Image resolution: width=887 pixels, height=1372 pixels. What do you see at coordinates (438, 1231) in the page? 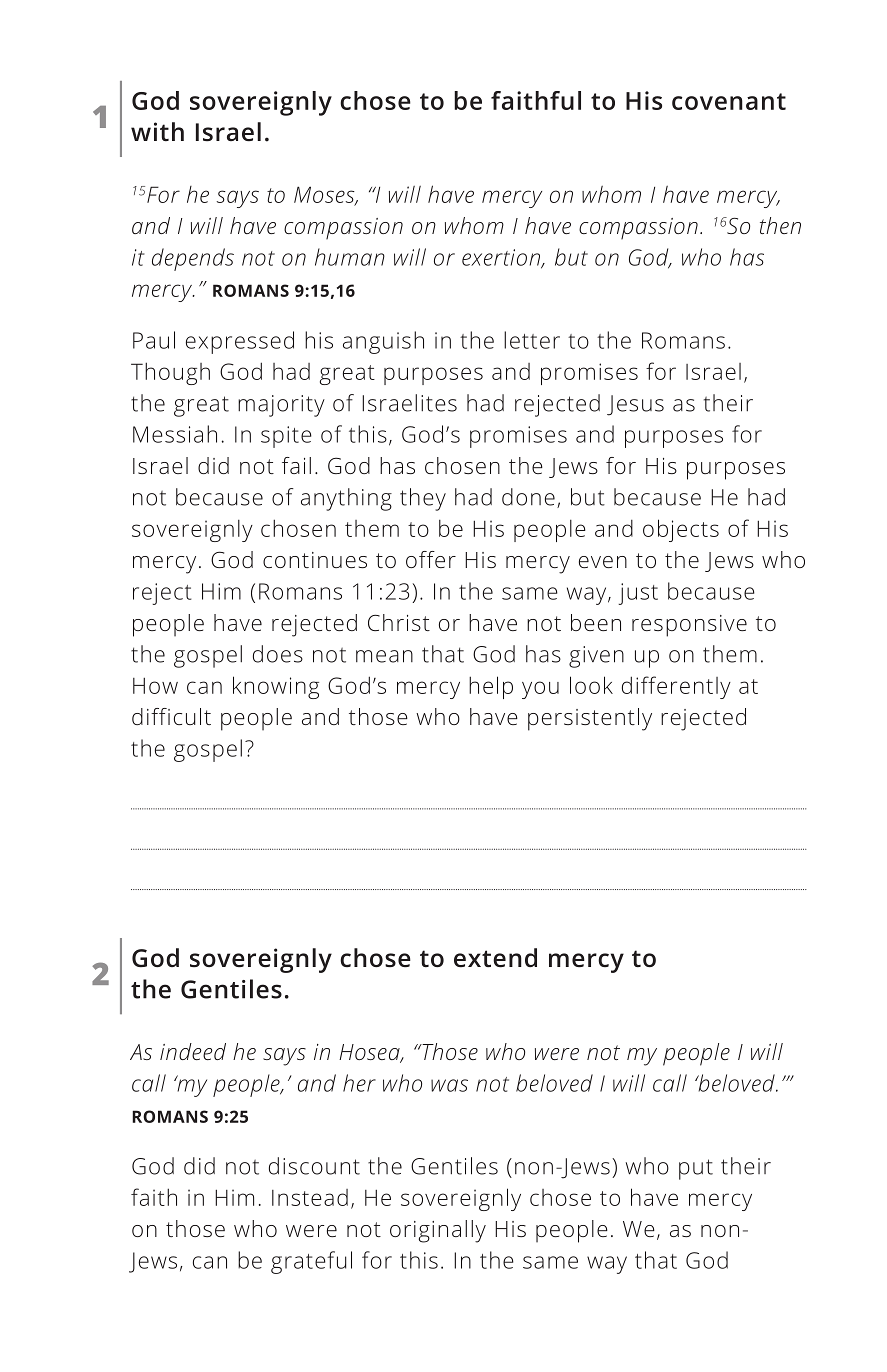
I see `originally` at bounding box center [438, 1231].
